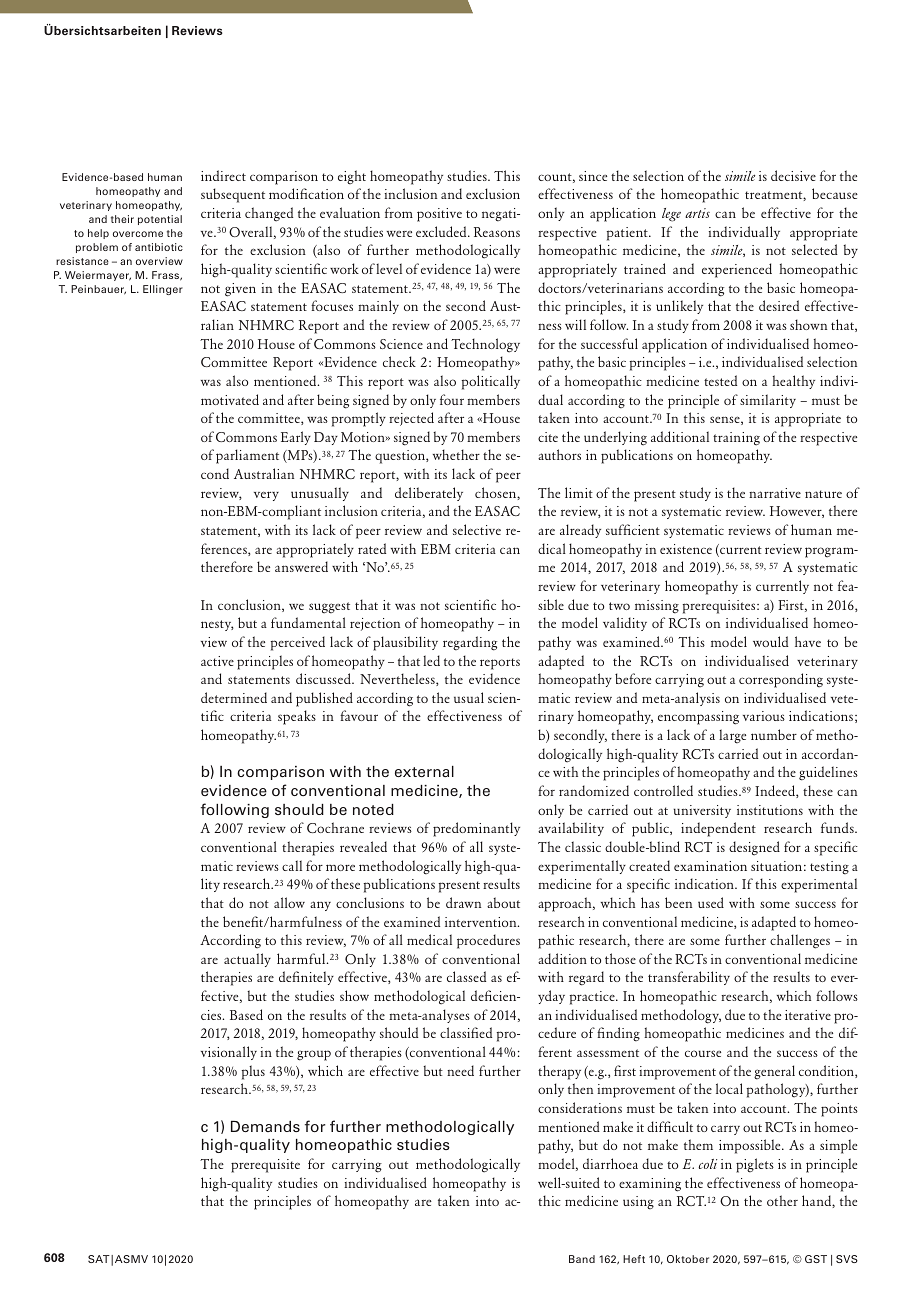 Image resolution: width=924 pixels, height=1308 pixels. I want to click on artis, so click(697, 213).
